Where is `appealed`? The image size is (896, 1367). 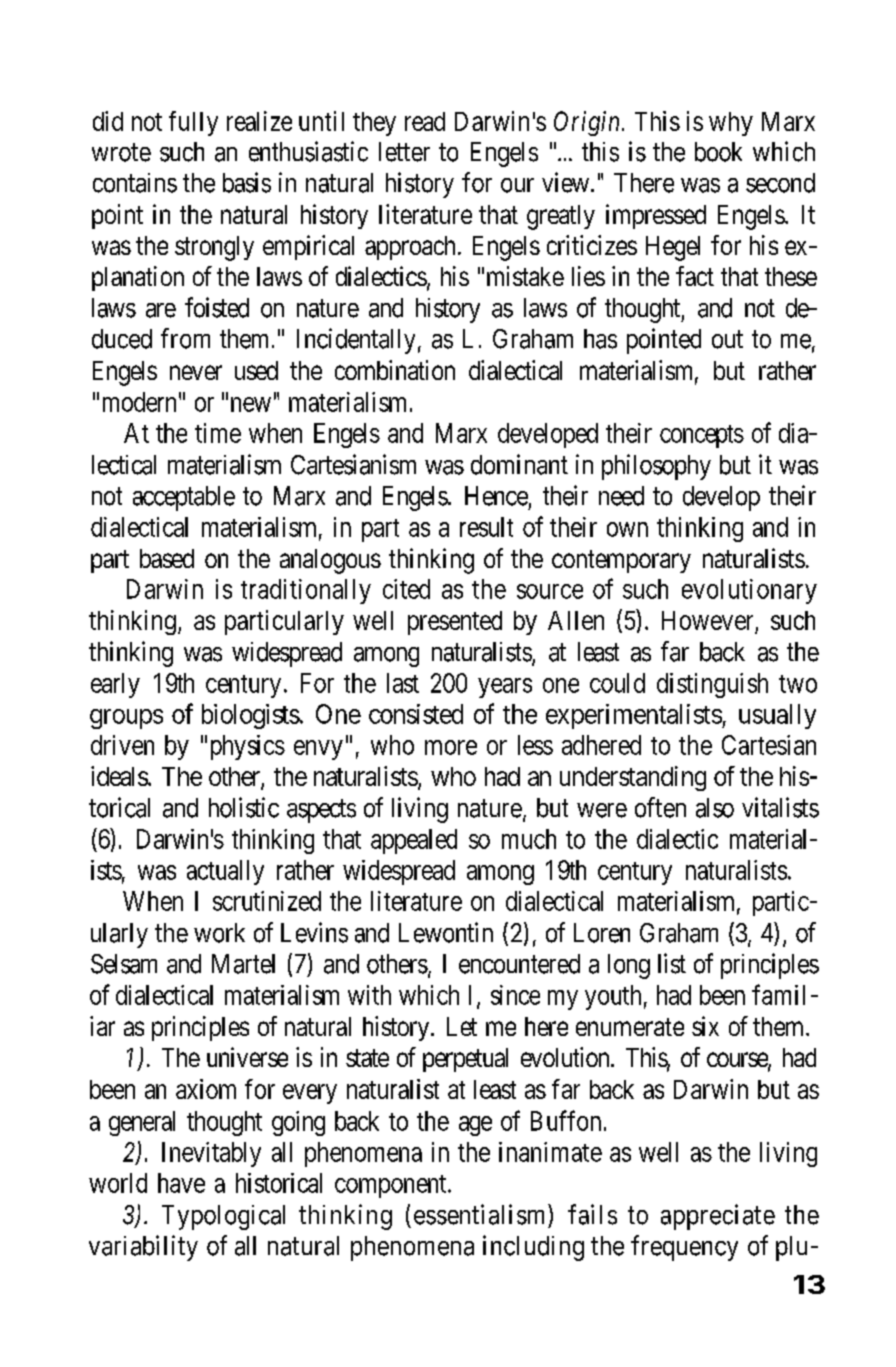
appealed is located at coordinates (414, 841).
